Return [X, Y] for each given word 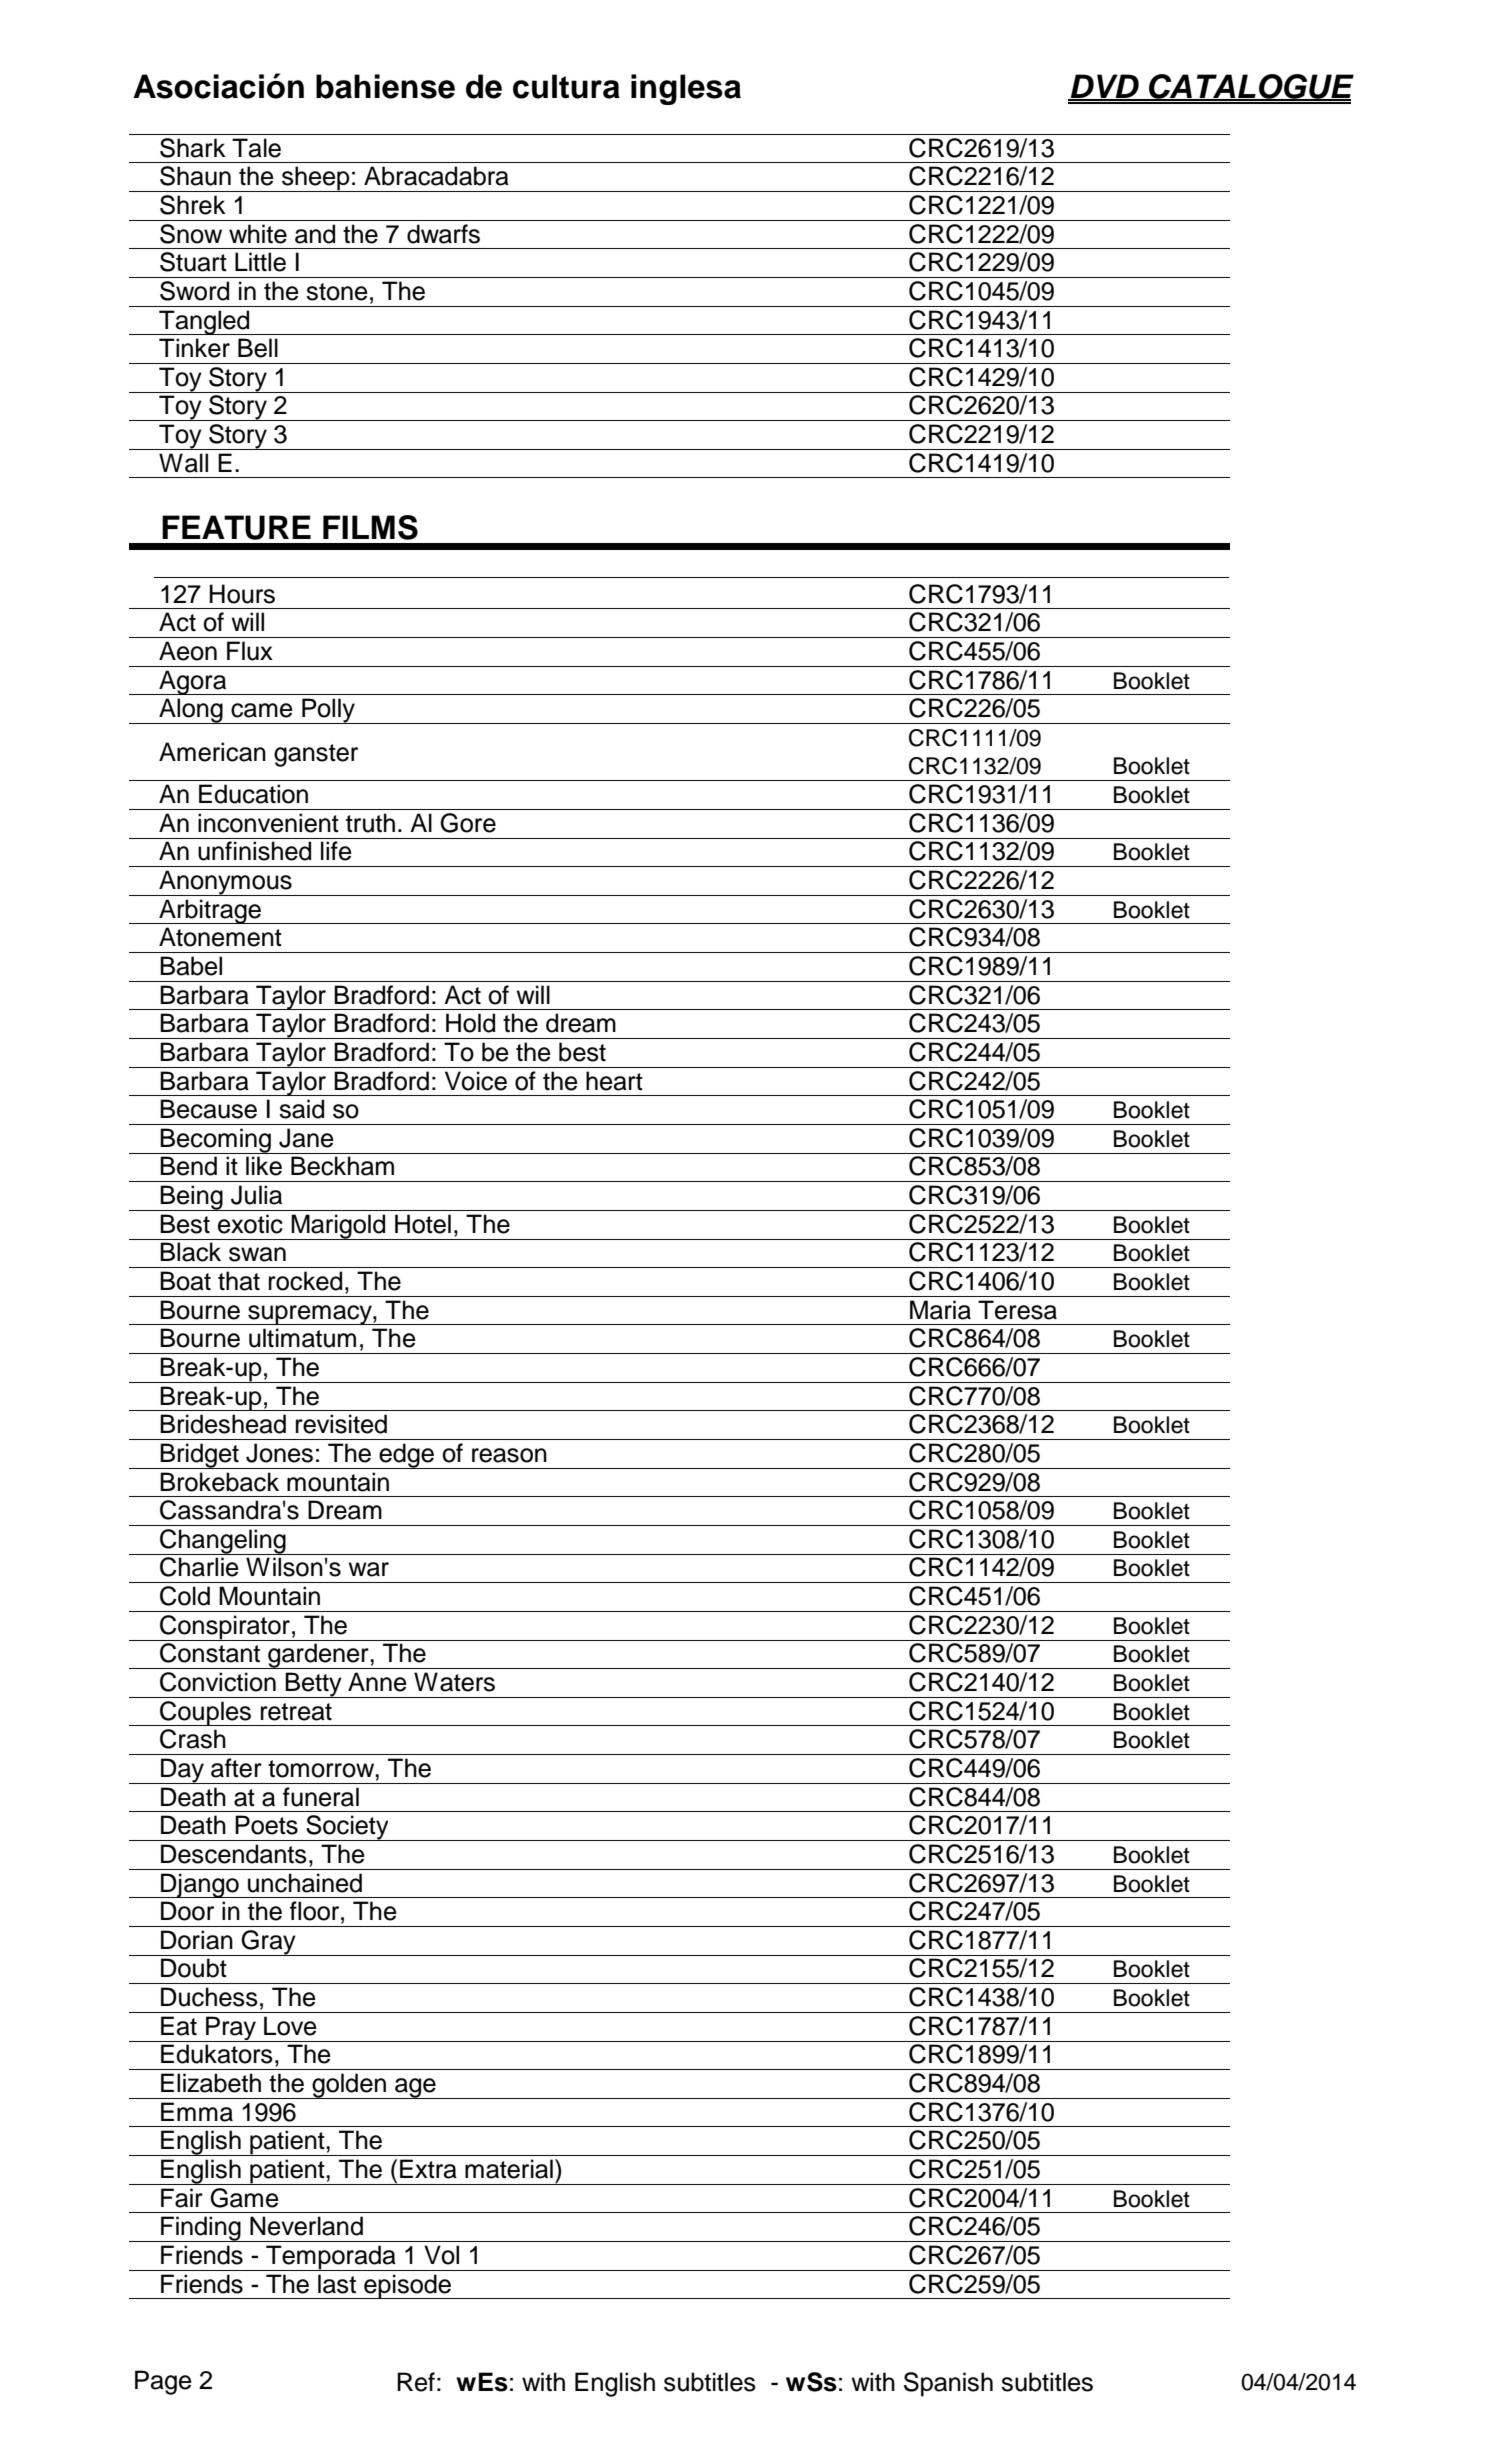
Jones [279, 1453]
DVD [1104, 87]
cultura [566, 86]
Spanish [948, 2384]
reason [509, 1455]
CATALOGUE [1250, 87]
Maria [940, 1310]
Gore [468, 823]
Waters [454, 1682]
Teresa [1017, 1310]
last [337, 2284]
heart [614, 1081]
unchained [305, 1883]
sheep [316, 179]
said [301, 1109]
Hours [242, 594]
